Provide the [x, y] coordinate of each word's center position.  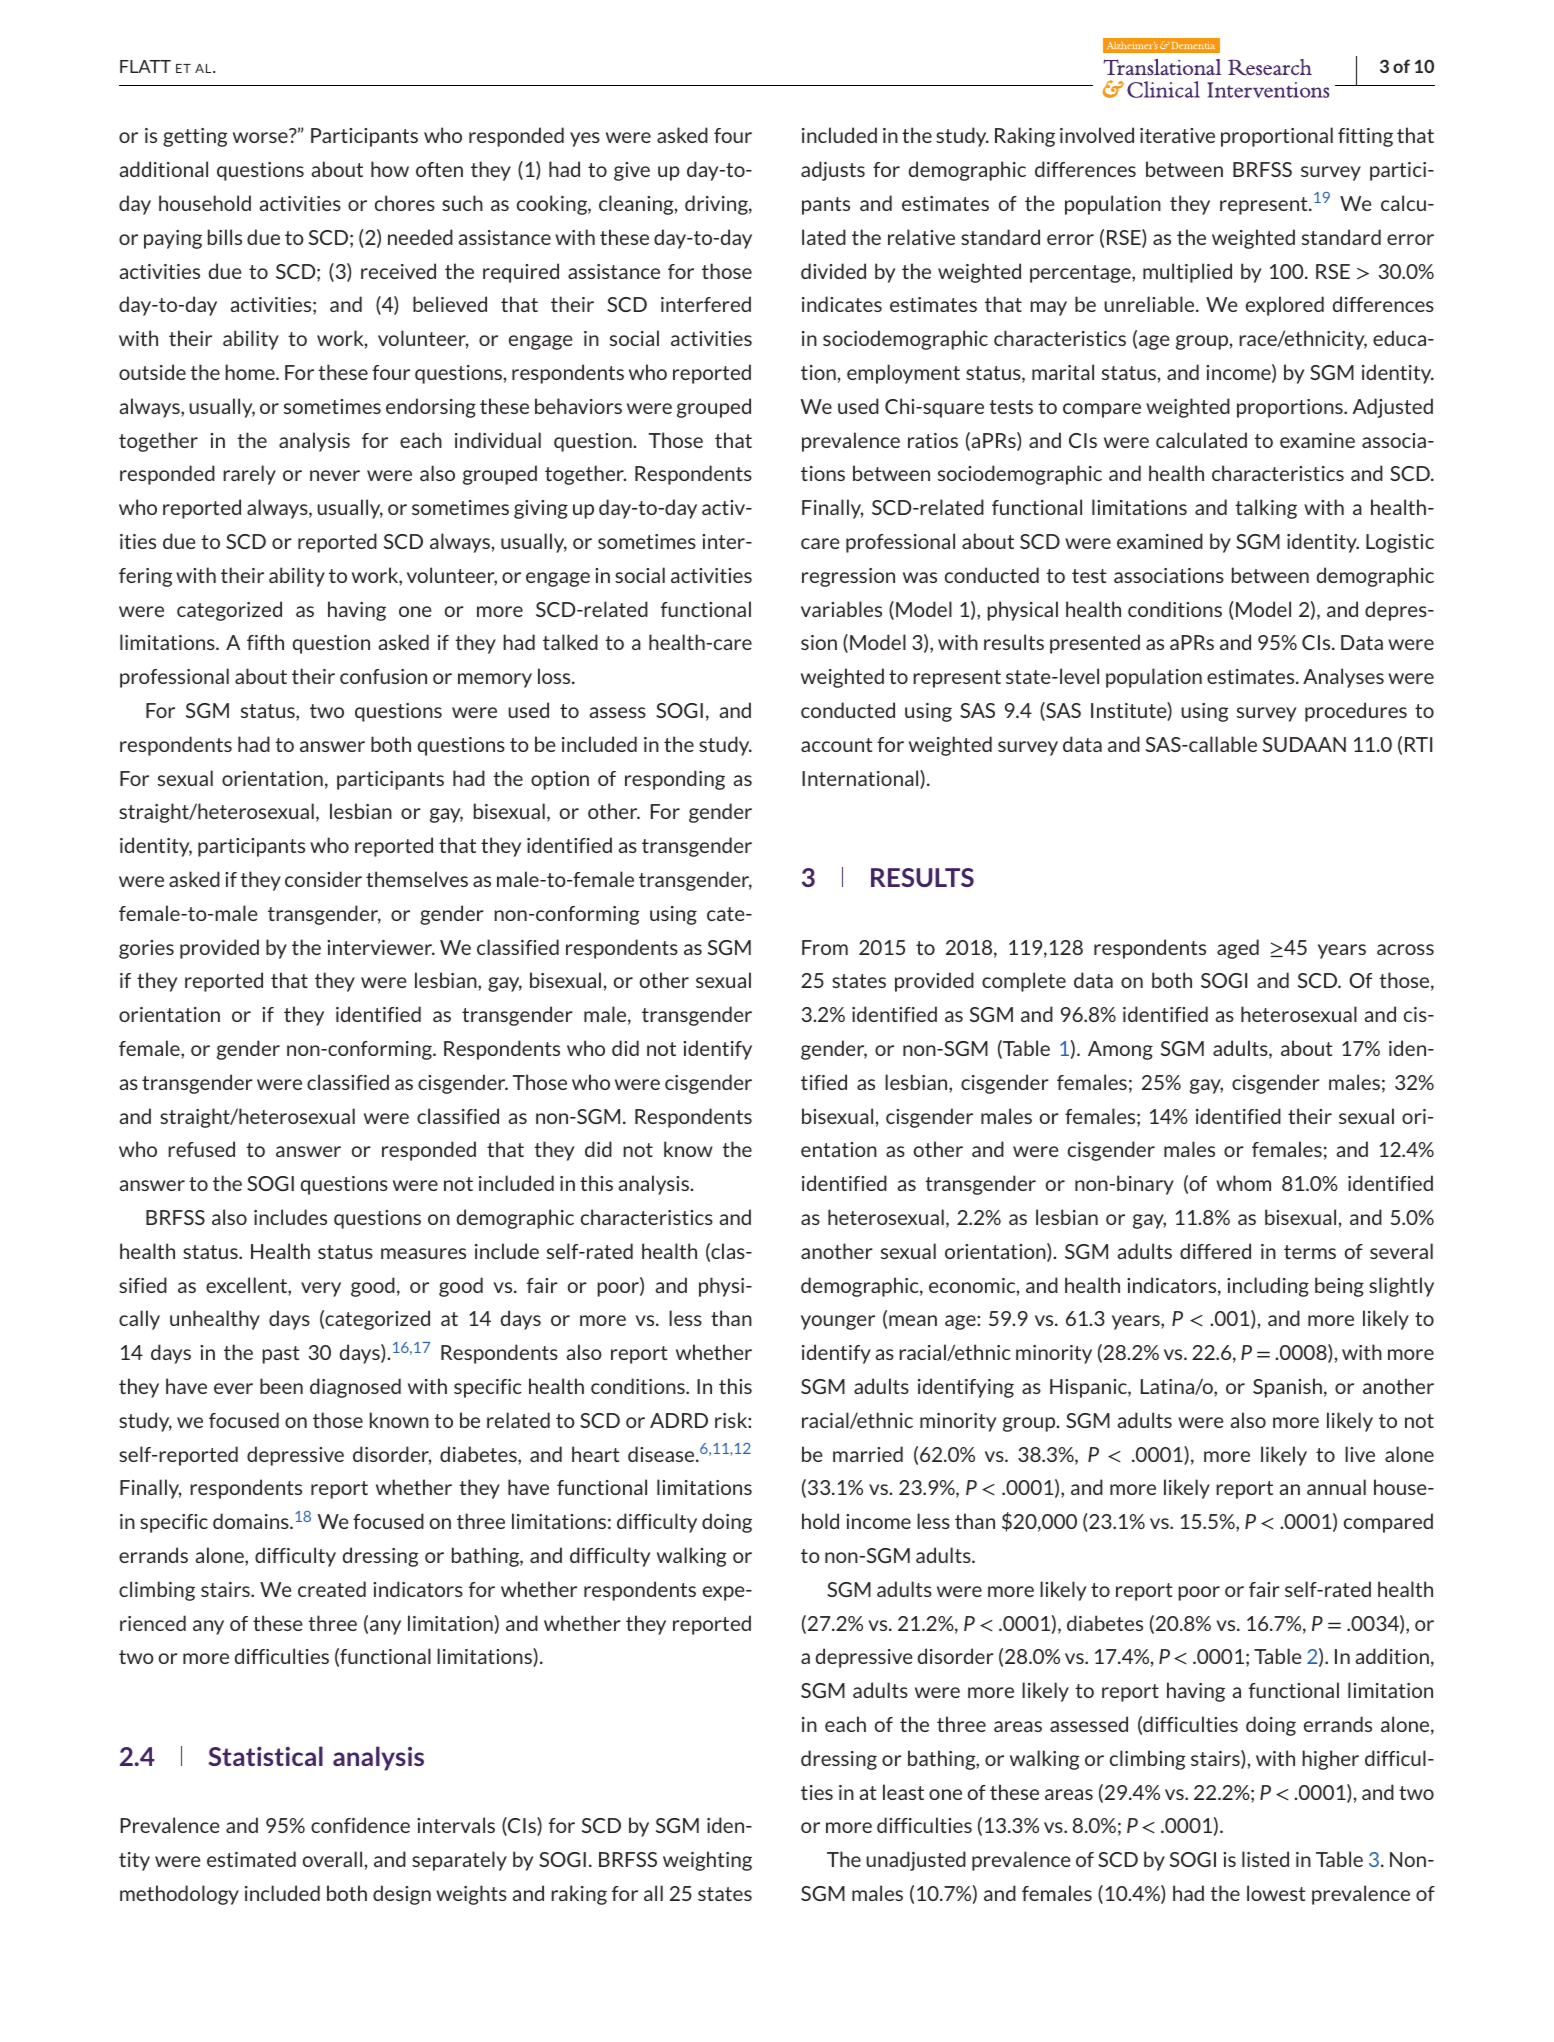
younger [838, 1322]
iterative [1177, 135]
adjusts [833, 171]
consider [323, 879]
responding [675, 780]
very [321, 1289]
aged [1238, 949]
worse [260, 137]
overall [332, 1859]
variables [841, 609]
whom [1243, 1183]
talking [1266, 509]
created [332, 1589]
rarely [249, 475]
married [868, 1454]
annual [1336, 1487]
